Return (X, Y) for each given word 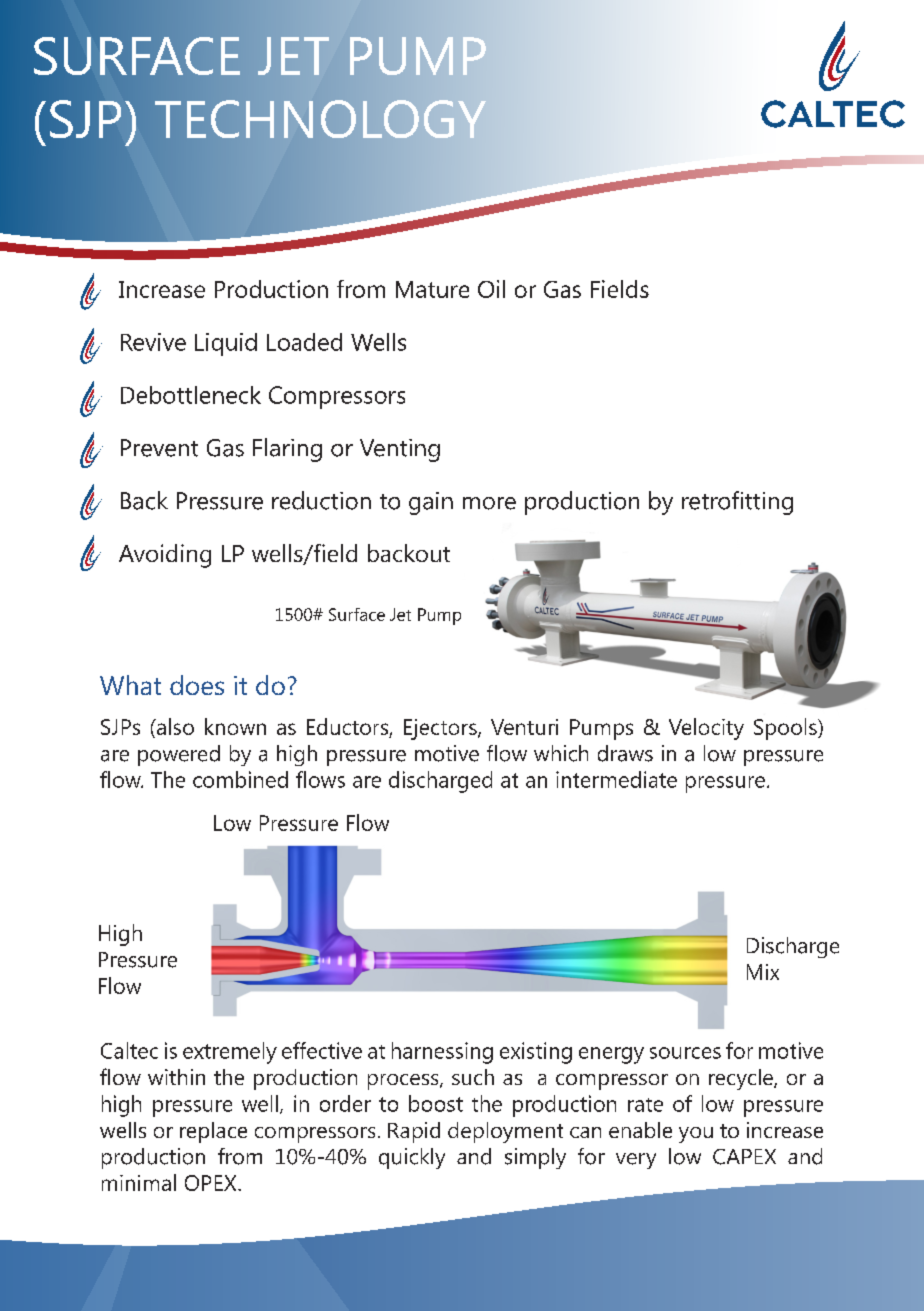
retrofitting (737, 503)
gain (431, 503)
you (696, 1135)
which (561, 753)
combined (240, 779)
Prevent (159, 448)
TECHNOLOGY (320, 119)
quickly (412, 1158)
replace (213, 1132)
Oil (491, 289)
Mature (432, 289)
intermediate (616, 779)
